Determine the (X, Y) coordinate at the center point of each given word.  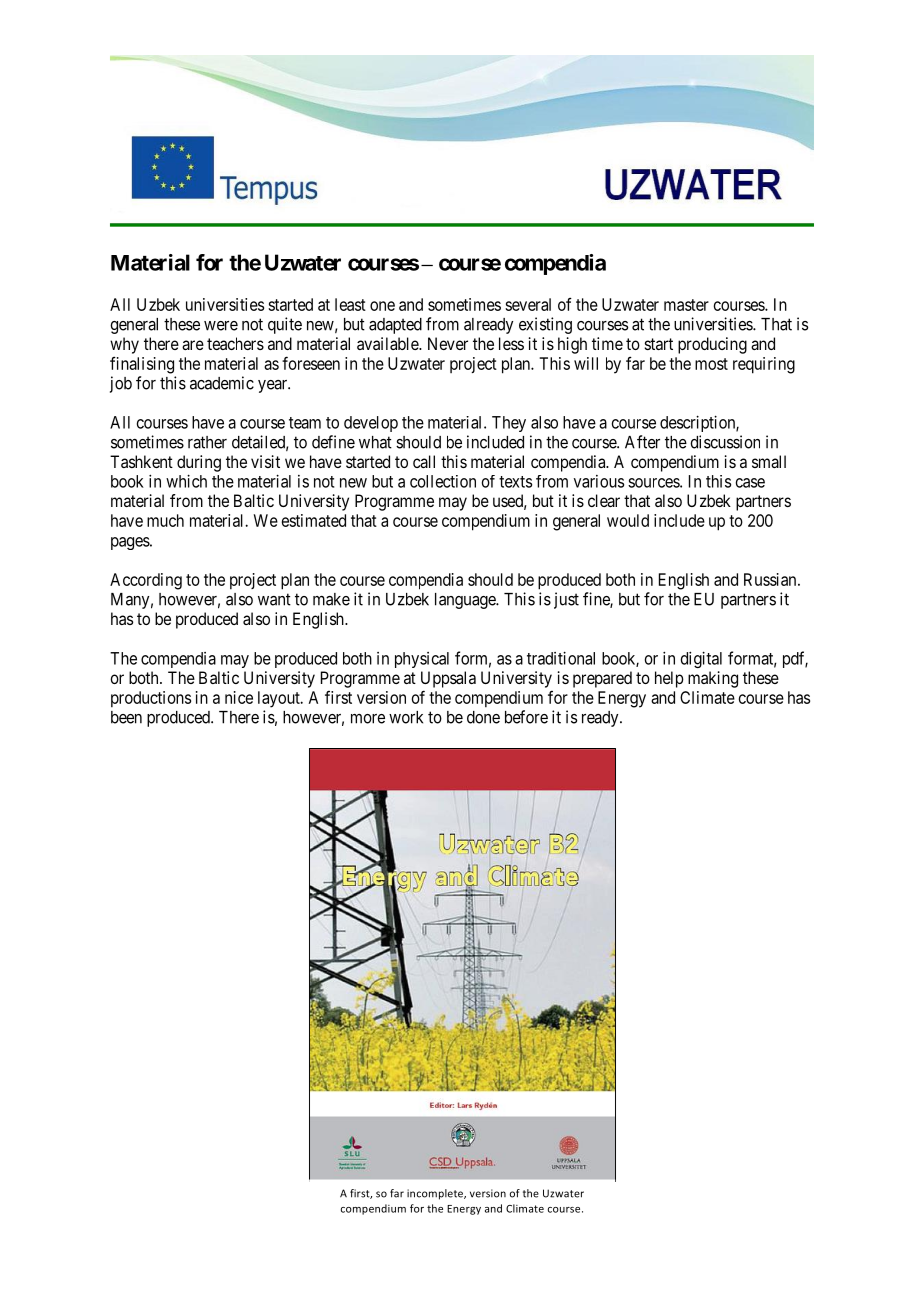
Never (448, 343)
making (713, 679)
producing (712, 345)
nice (239, 697)
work (406, 717)
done (483, 717)
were (221, 326)
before (526, 717)
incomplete (436, 1194)
